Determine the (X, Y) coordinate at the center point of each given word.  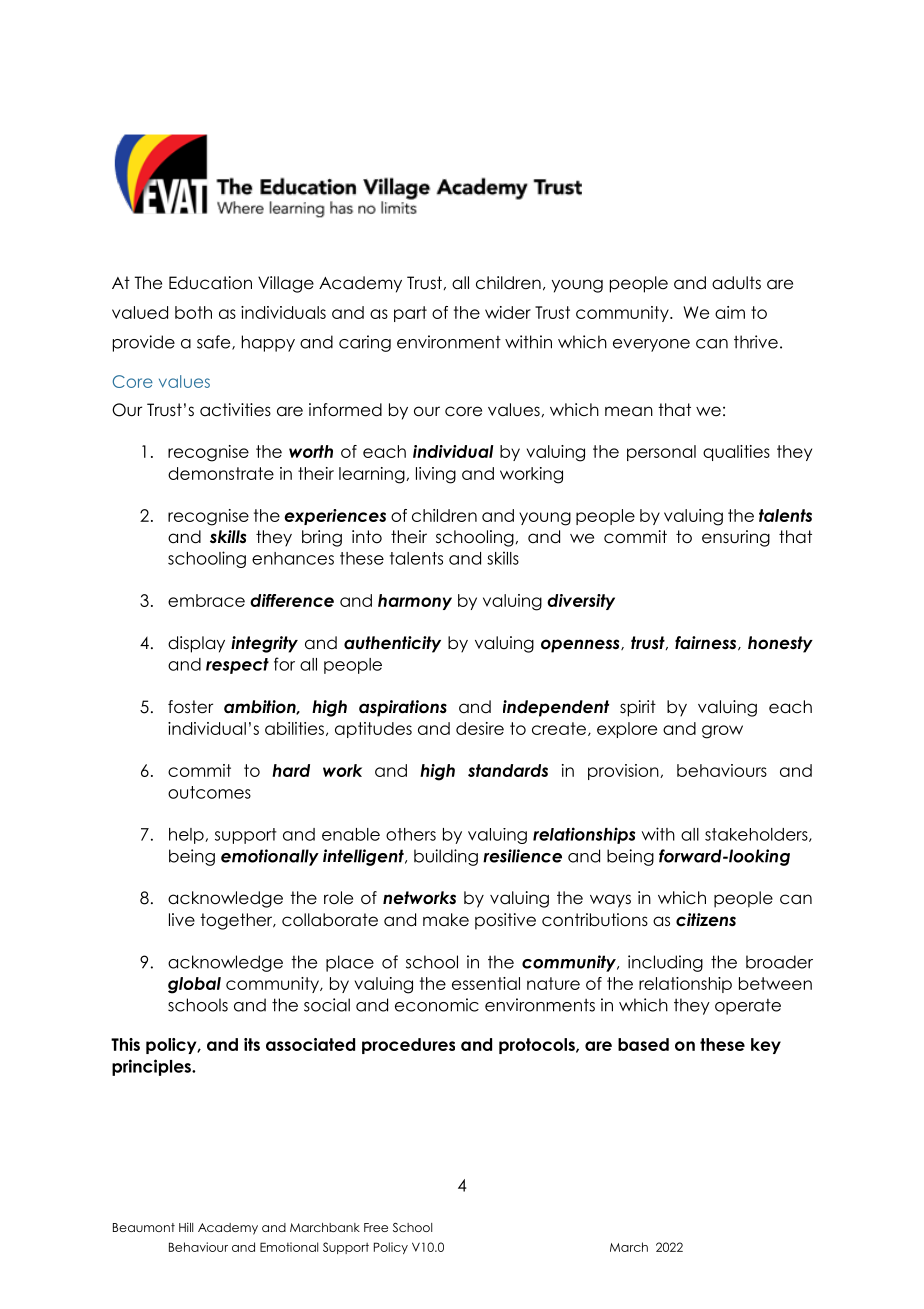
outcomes (209, 792)
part (410, 314)
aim (730, 312)
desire (480, 728)
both (193, 312)
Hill (186, 1227)
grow (722, 732)
